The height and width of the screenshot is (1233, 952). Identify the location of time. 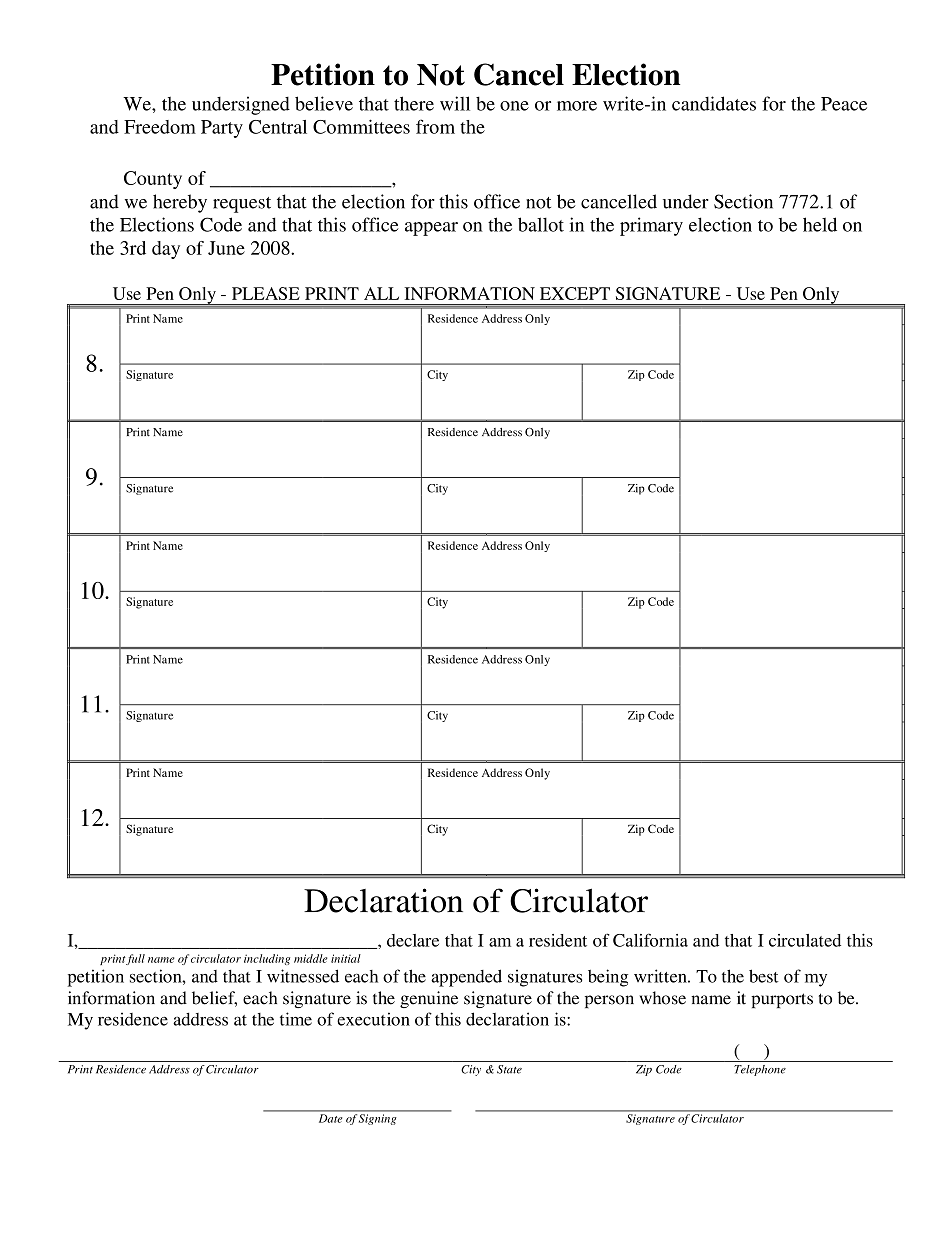
(296, 1019).
